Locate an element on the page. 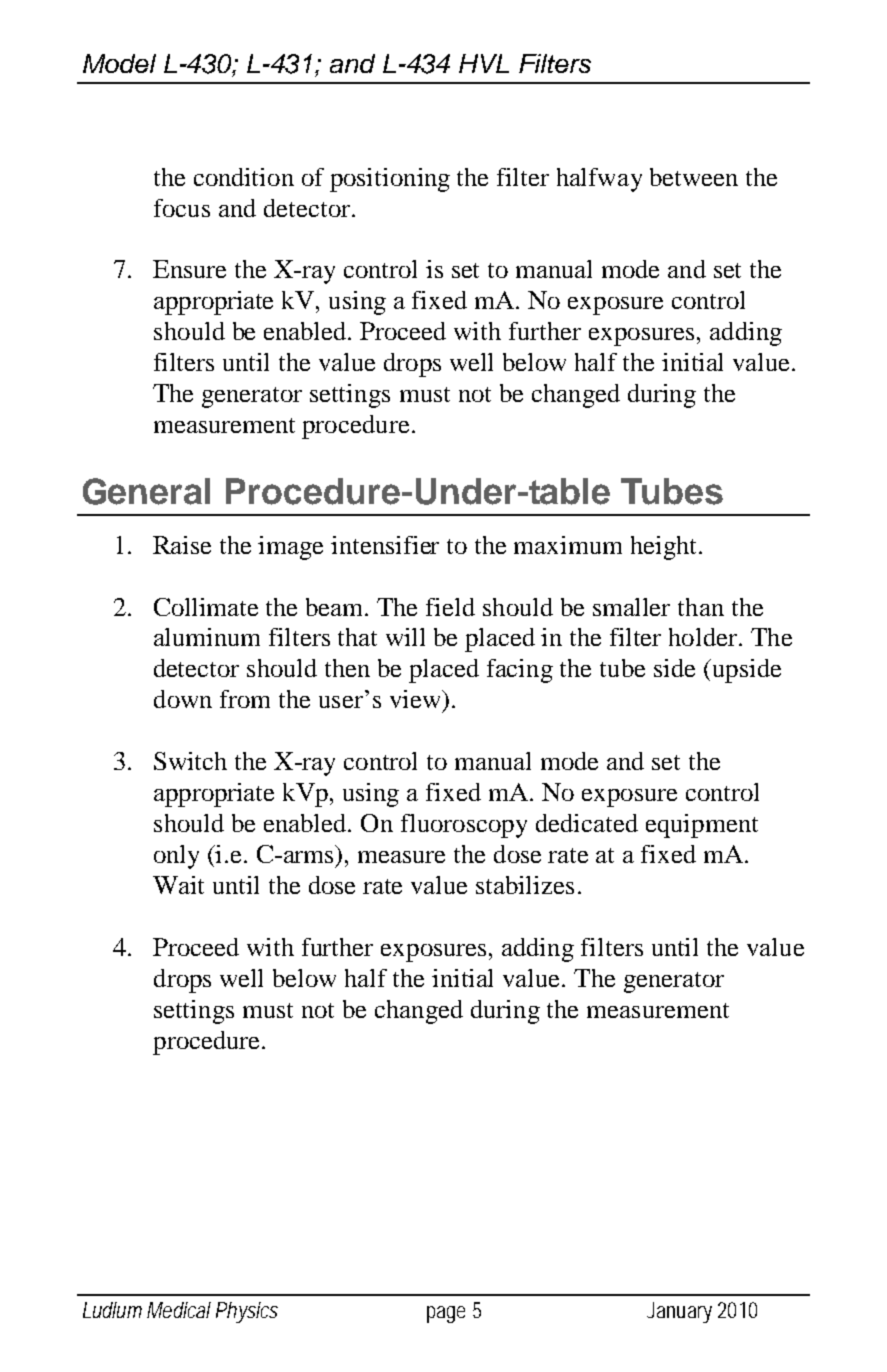  Wait is located at coordinates (178, 885).
